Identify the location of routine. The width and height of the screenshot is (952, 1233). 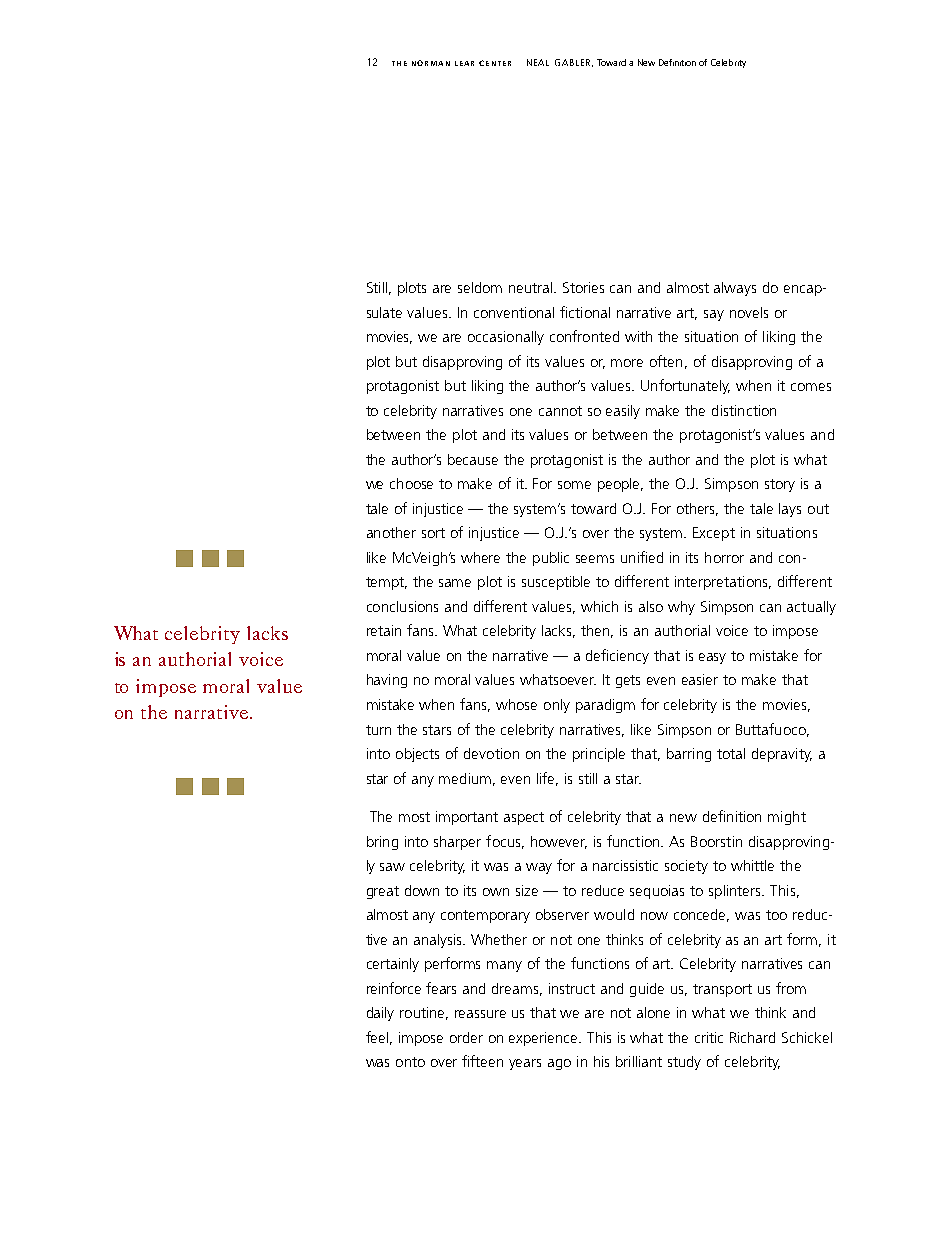
(424, 1013).
